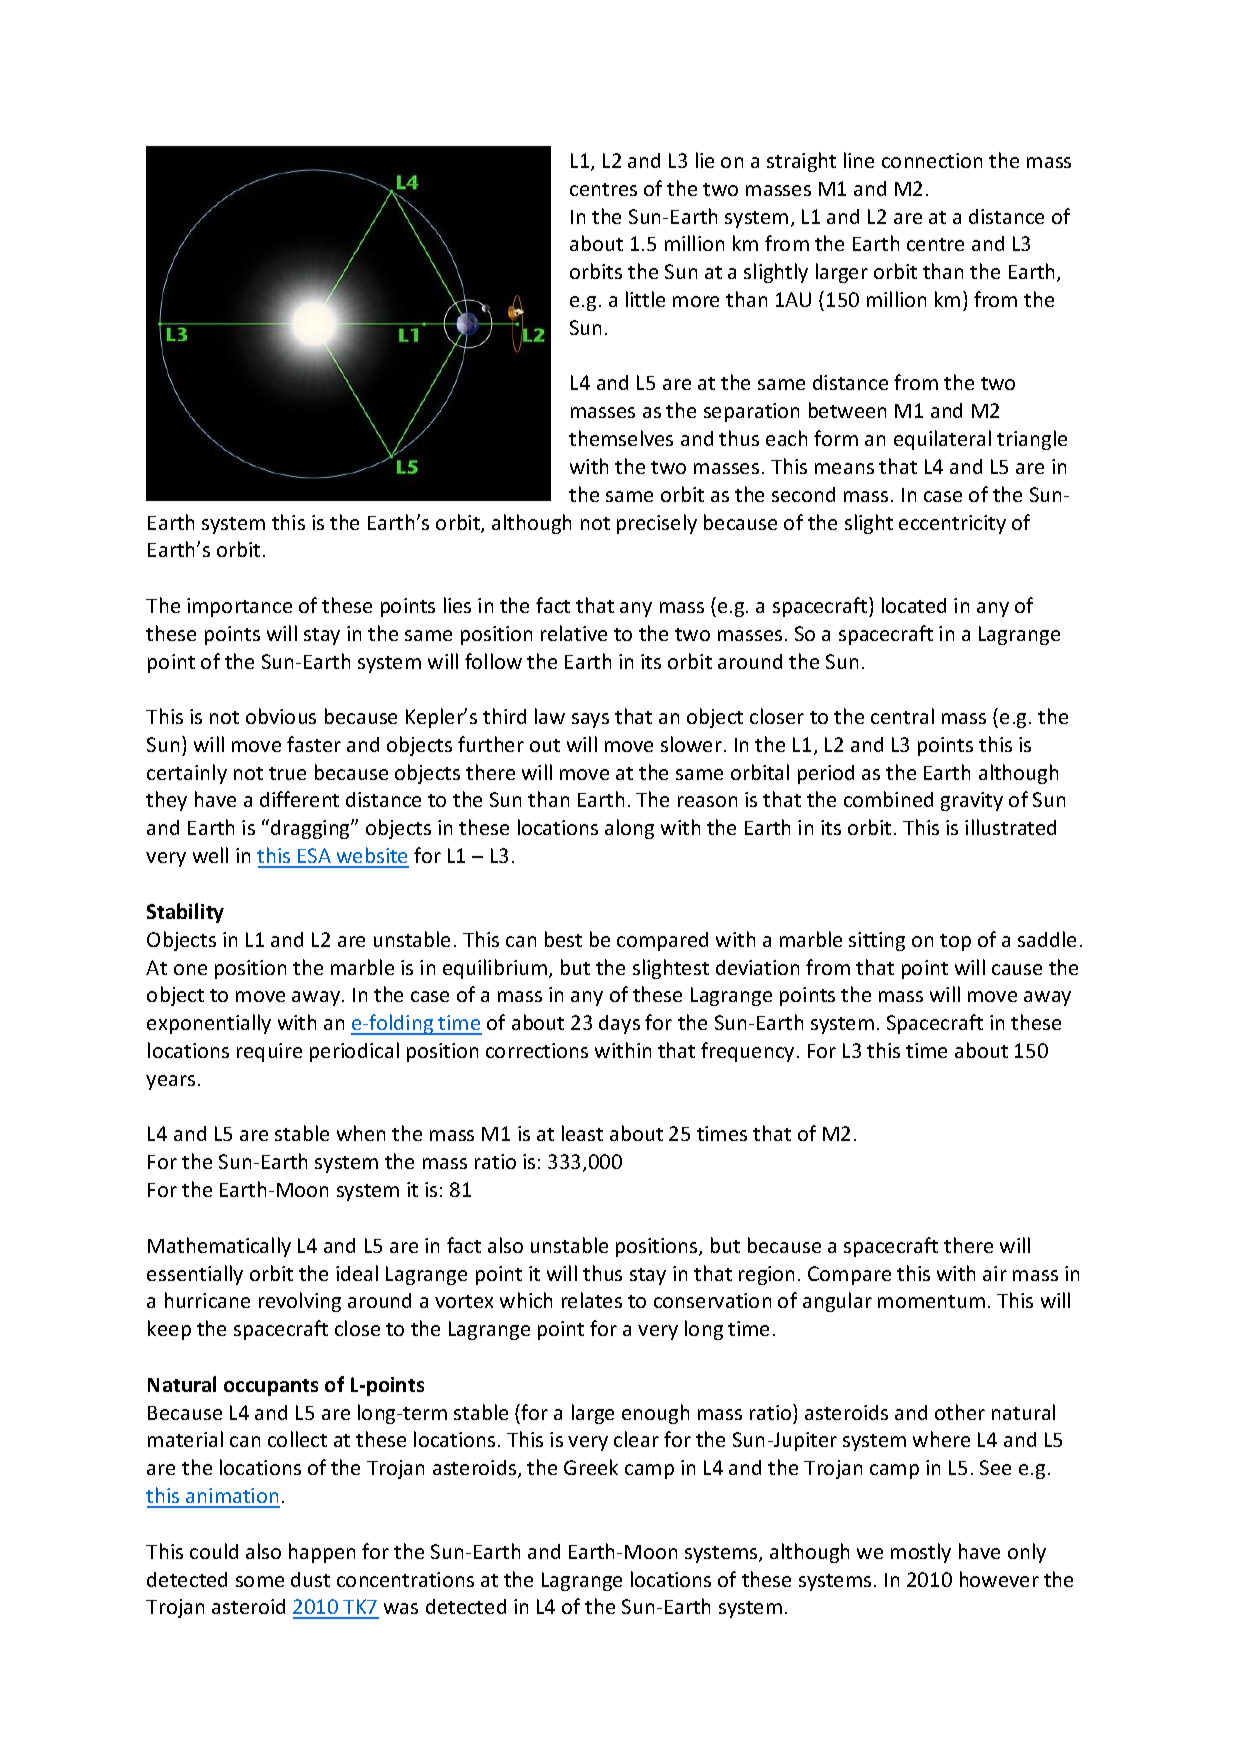 This page has height=1744, width=1233. I want to click on some, so click(260, 1581).
